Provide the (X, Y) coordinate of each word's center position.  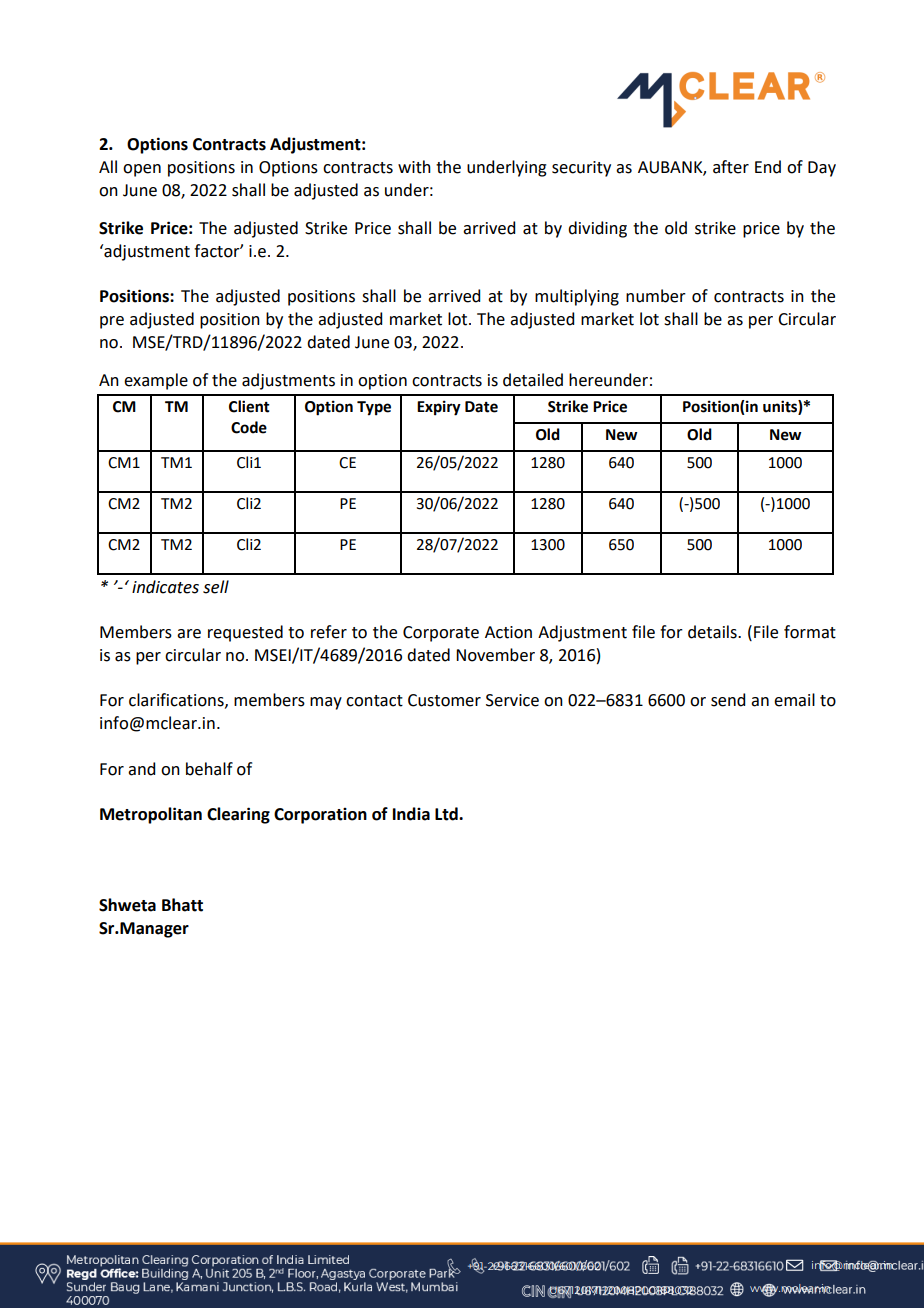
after (731, 167)
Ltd (447, 814)
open (142, 170)
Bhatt (182, 905)
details (713, 632)
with (414, 167)
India (411, 814)
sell (216, 587)
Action (508, 632)
